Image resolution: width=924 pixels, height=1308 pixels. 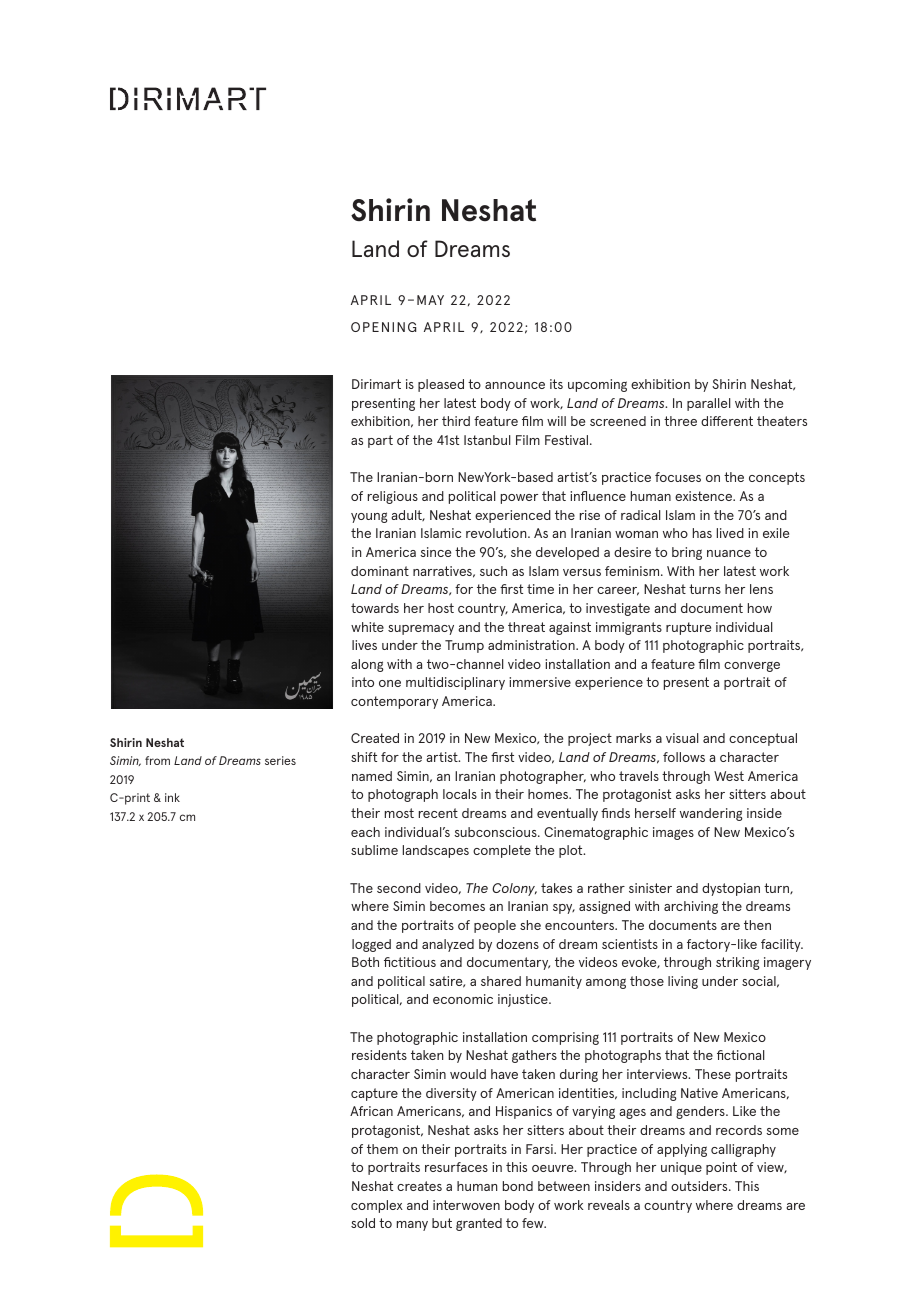 What do you see at coordinates (456, 421) in the screenshot?
I see `third` at bounding box center [456, 421].
